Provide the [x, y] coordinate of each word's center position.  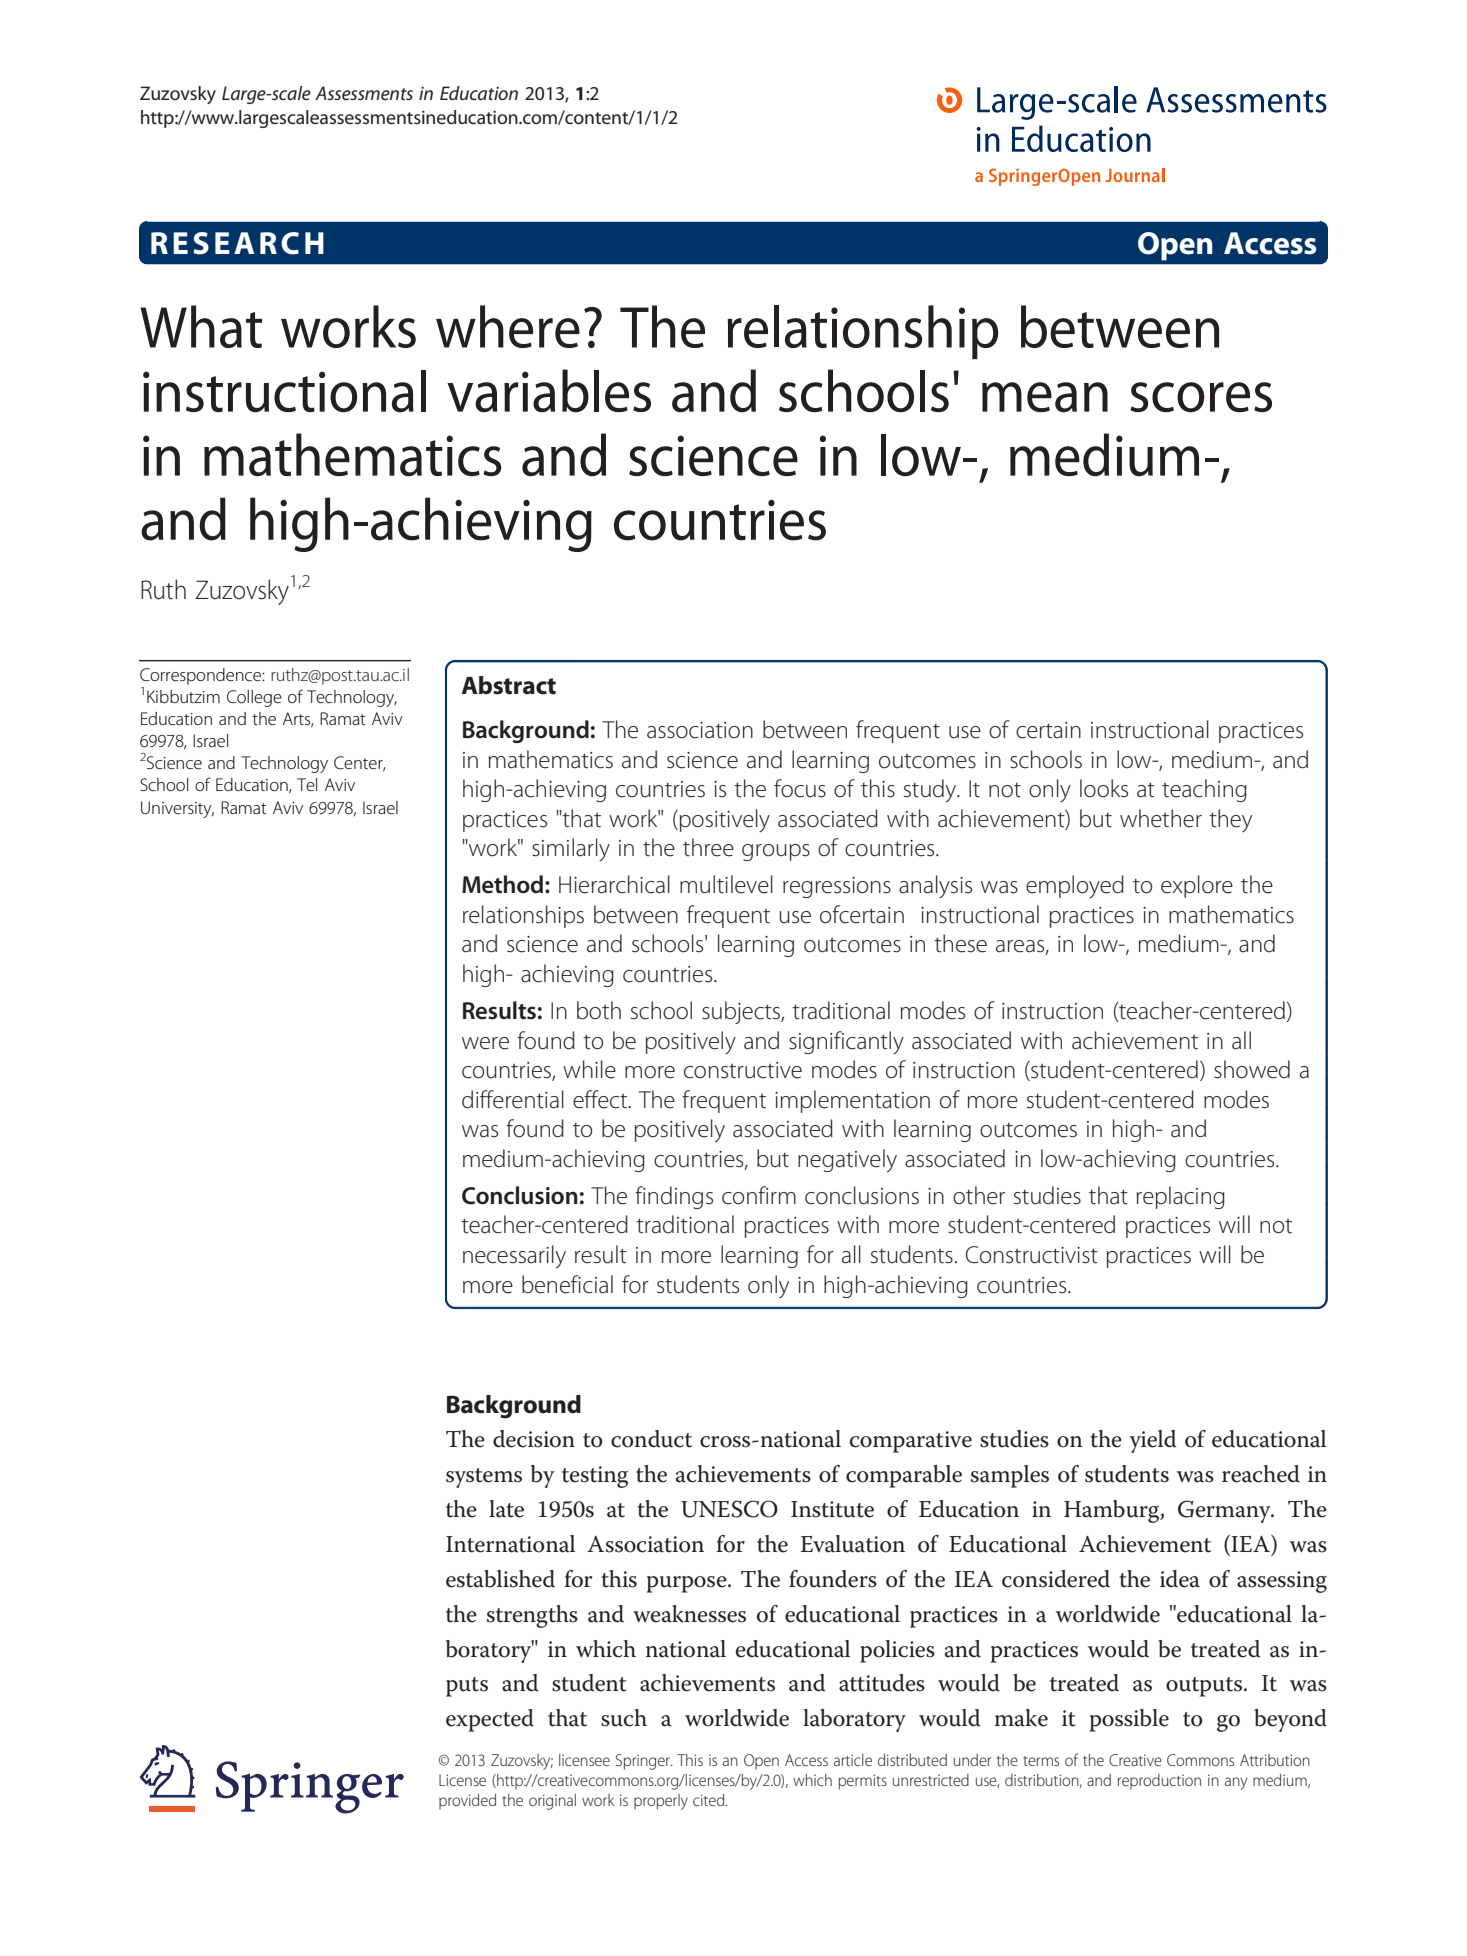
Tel [307, 784]
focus [800, 788]
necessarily [514, 1257]
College [254, 698]
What [201, 326]
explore [1197, 886]
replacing [1181, 1197]
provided [467, 1801]
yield [1152, 1441]
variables [549, 391]
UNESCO [729, 1509]
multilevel [726, 884]
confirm [759, 1195]
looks [1104, 788]
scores [1201, 397]
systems [484, 1478]
